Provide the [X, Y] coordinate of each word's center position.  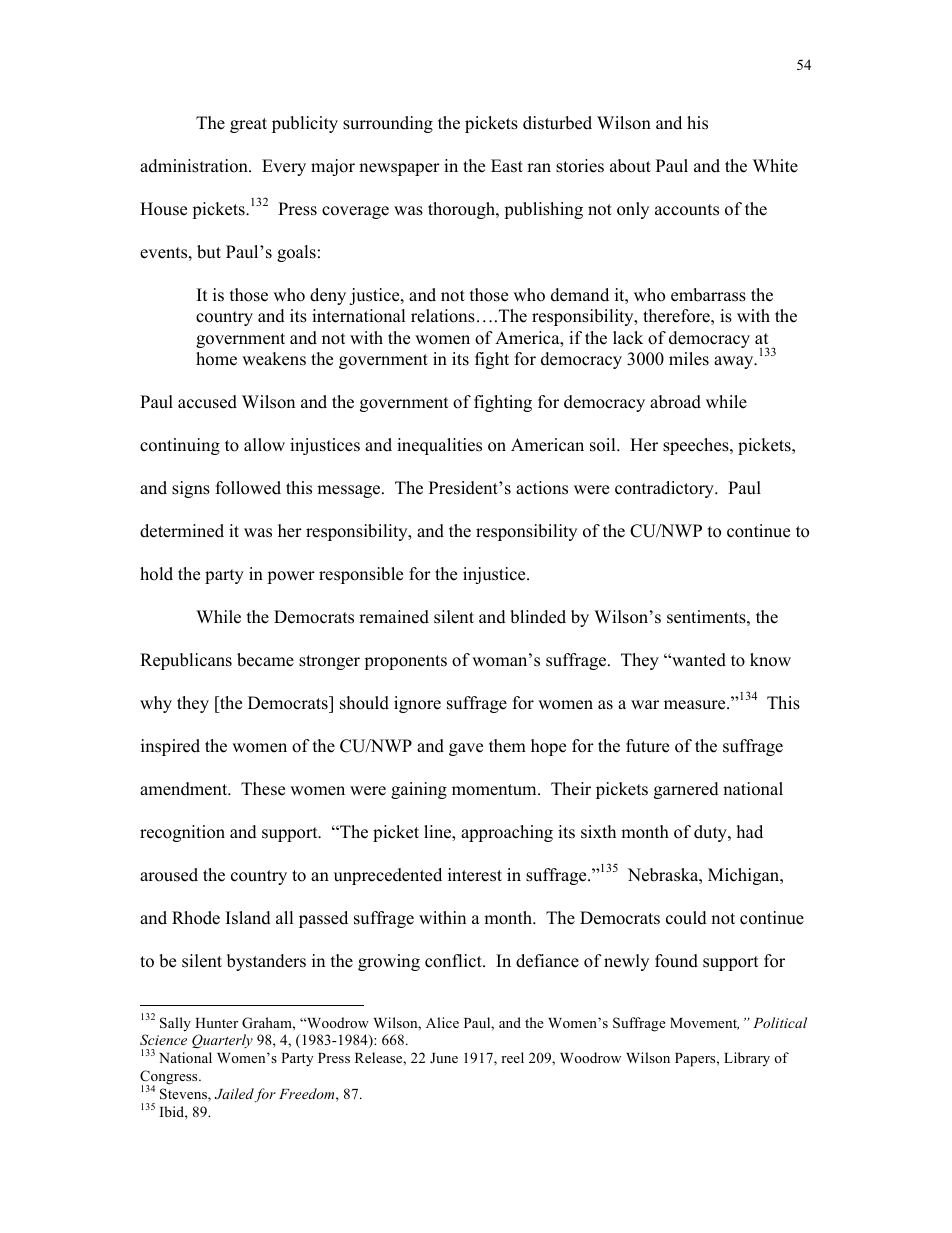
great [248, 125]
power [291, 577]
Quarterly [222, 1041]
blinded [538, 617]
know [770, 660]
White [775, 166]
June [444, 1058]
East [507, 166]
